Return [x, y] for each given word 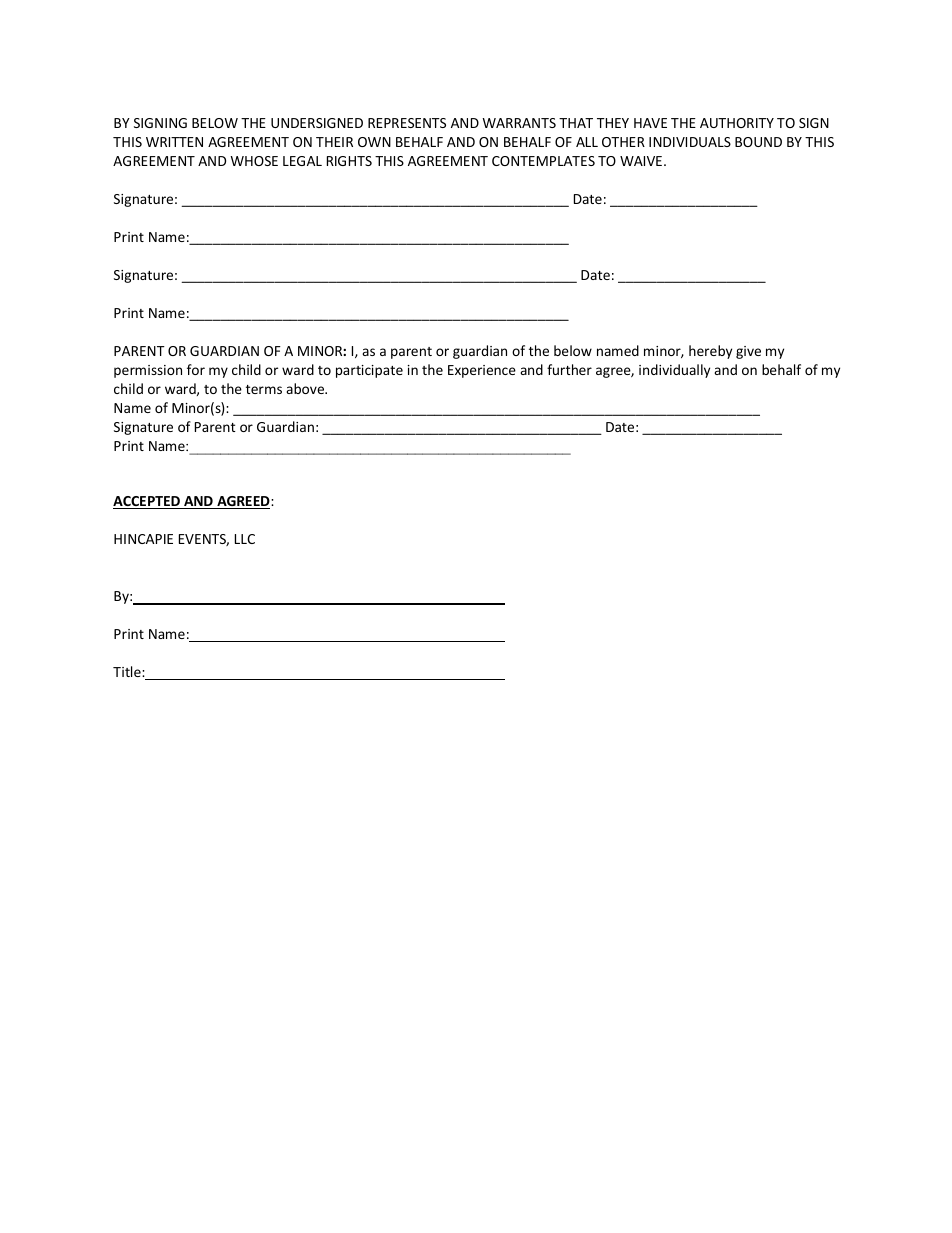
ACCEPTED [147, 502]
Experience [482, 371]
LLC [245, 539]
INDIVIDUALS [690, 142]
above [306, 388]
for [196, 369]
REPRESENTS [407, 123]
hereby [710, 352]
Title [128, 671]
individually [674, 371]
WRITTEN [174, 142]
